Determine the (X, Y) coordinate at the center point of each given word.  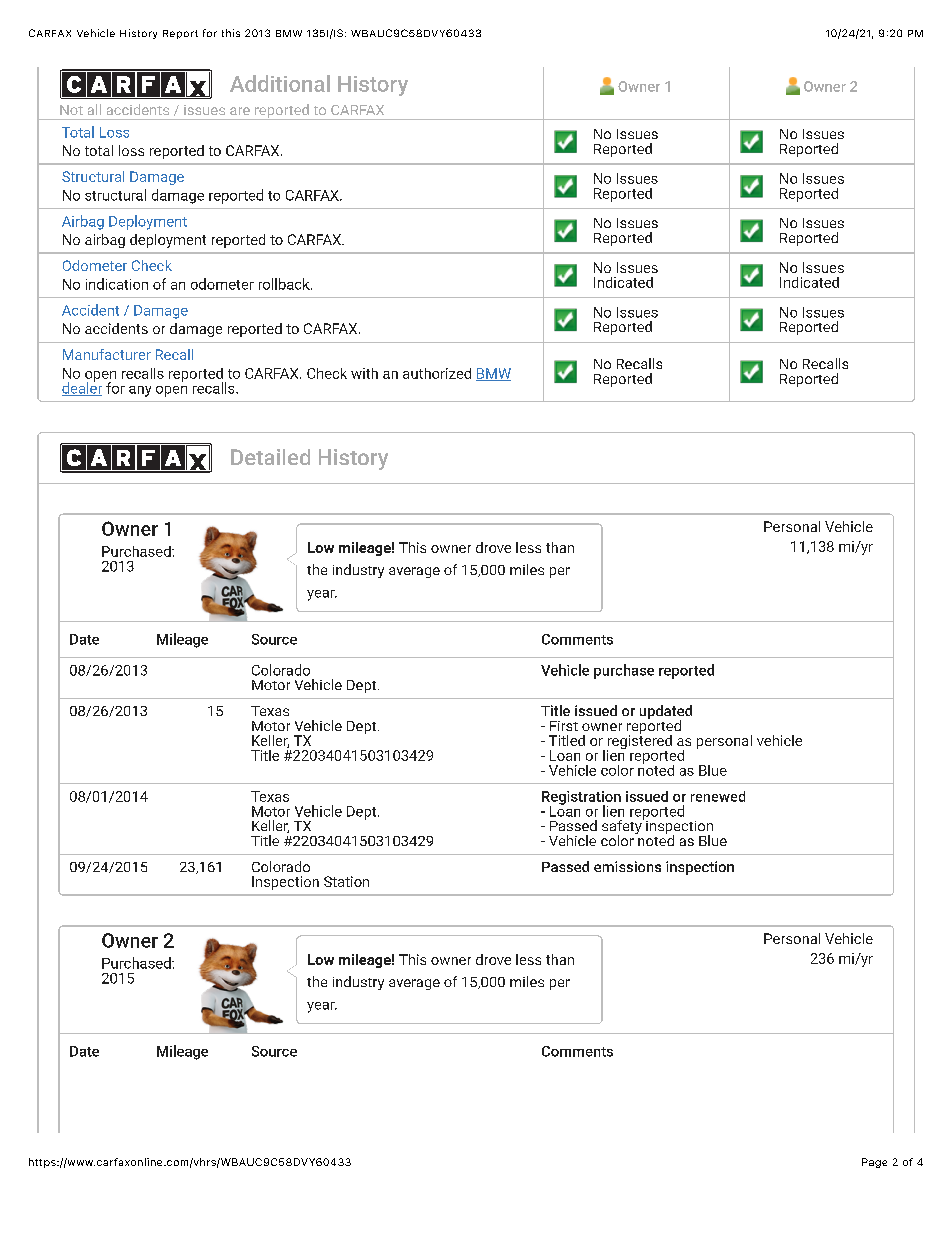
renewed (718, 796)
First (564, 726)
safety (623, 827)
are (240, 111)
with (364, 373)
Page (874, 1163)
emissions (627, 866)
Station (346, 881)
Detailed (270, 457)
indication (117, 284)
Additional (280, 83)
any (140, 391)
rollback (285, 284)
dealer (82, 388)
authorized (437, 373)
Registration (581, 799)
